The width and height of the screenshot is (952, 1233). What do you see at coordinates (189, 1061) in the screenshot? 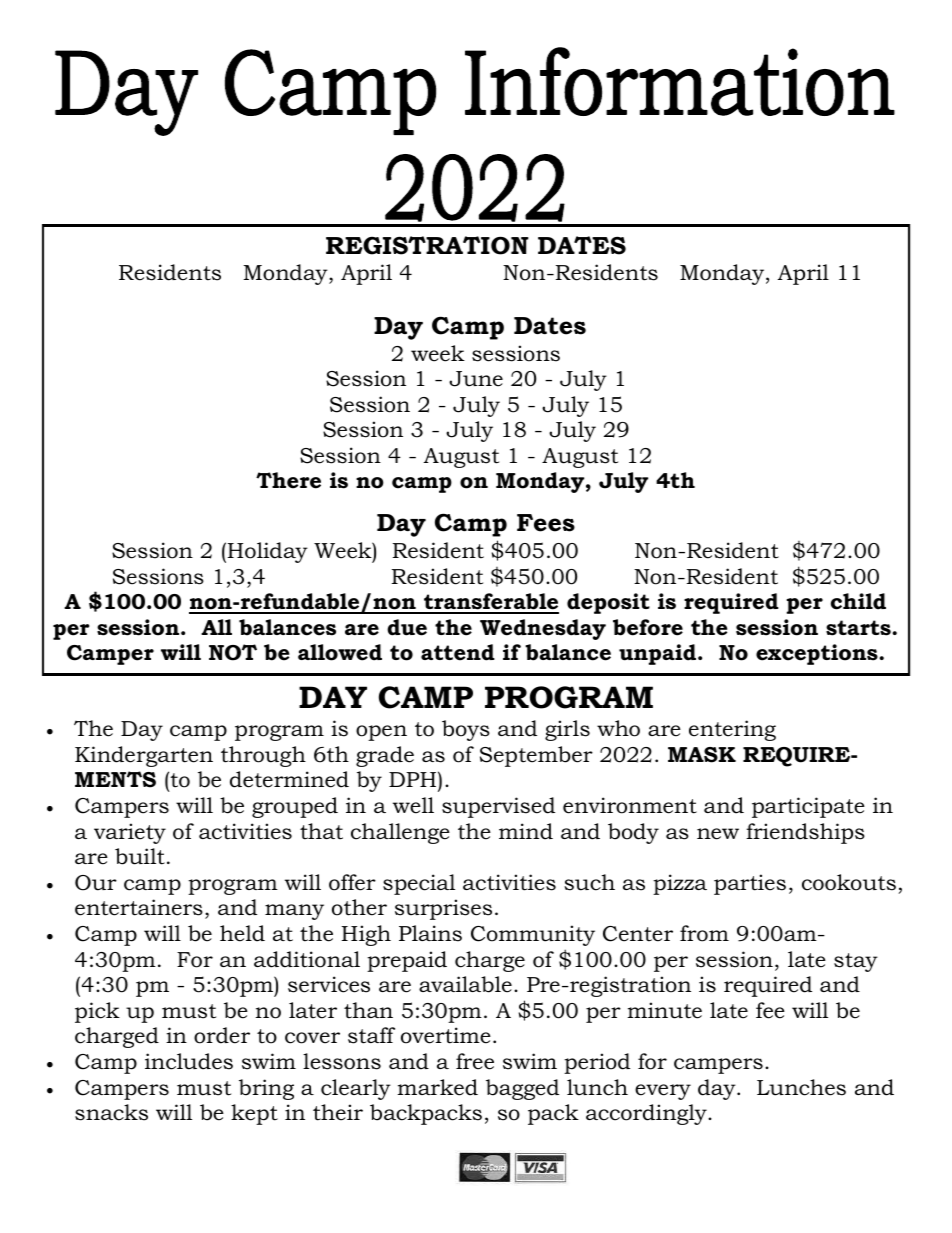
I see `includes` at bounding box center [189, 1061].
